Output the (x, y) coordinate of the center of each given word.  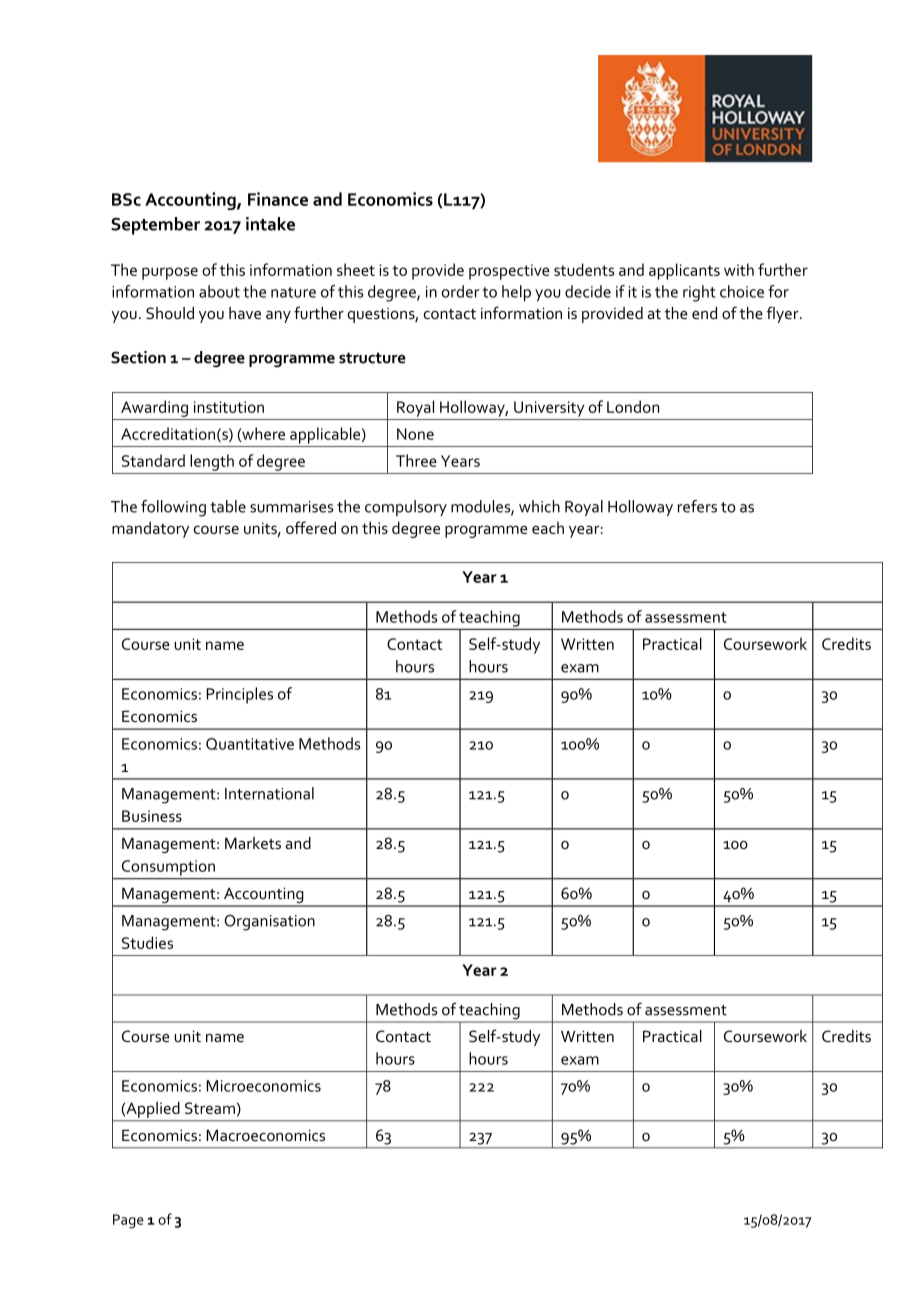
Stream (210, 1108)
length (212, 462)
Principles (239, 695)
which (539, 506)
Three (416, 460)
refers (697, 506)
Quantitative (250, 744)
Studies (147, 942)
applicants (684, 271)
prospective (509, 272)
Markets (253, 843)
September (155, 226)
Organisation (269, 923)
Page (128, 1221)
